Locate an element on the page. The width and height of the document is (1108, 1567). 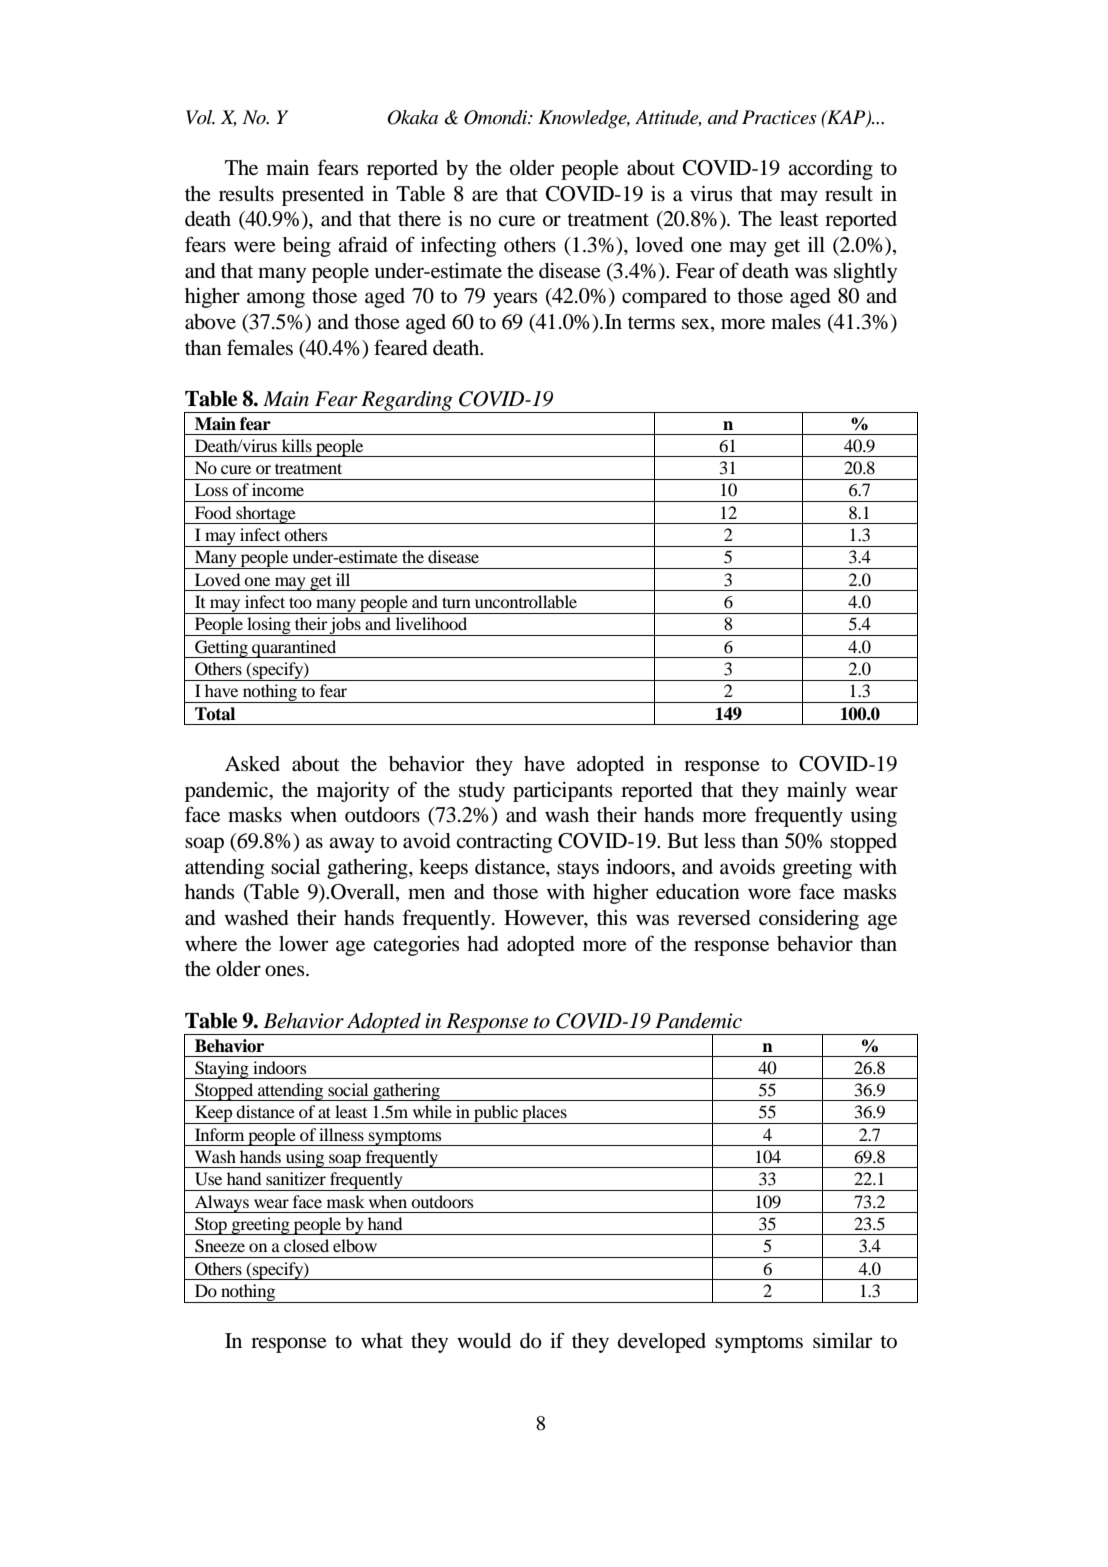
similar is located at coordinates (842, 1340).
